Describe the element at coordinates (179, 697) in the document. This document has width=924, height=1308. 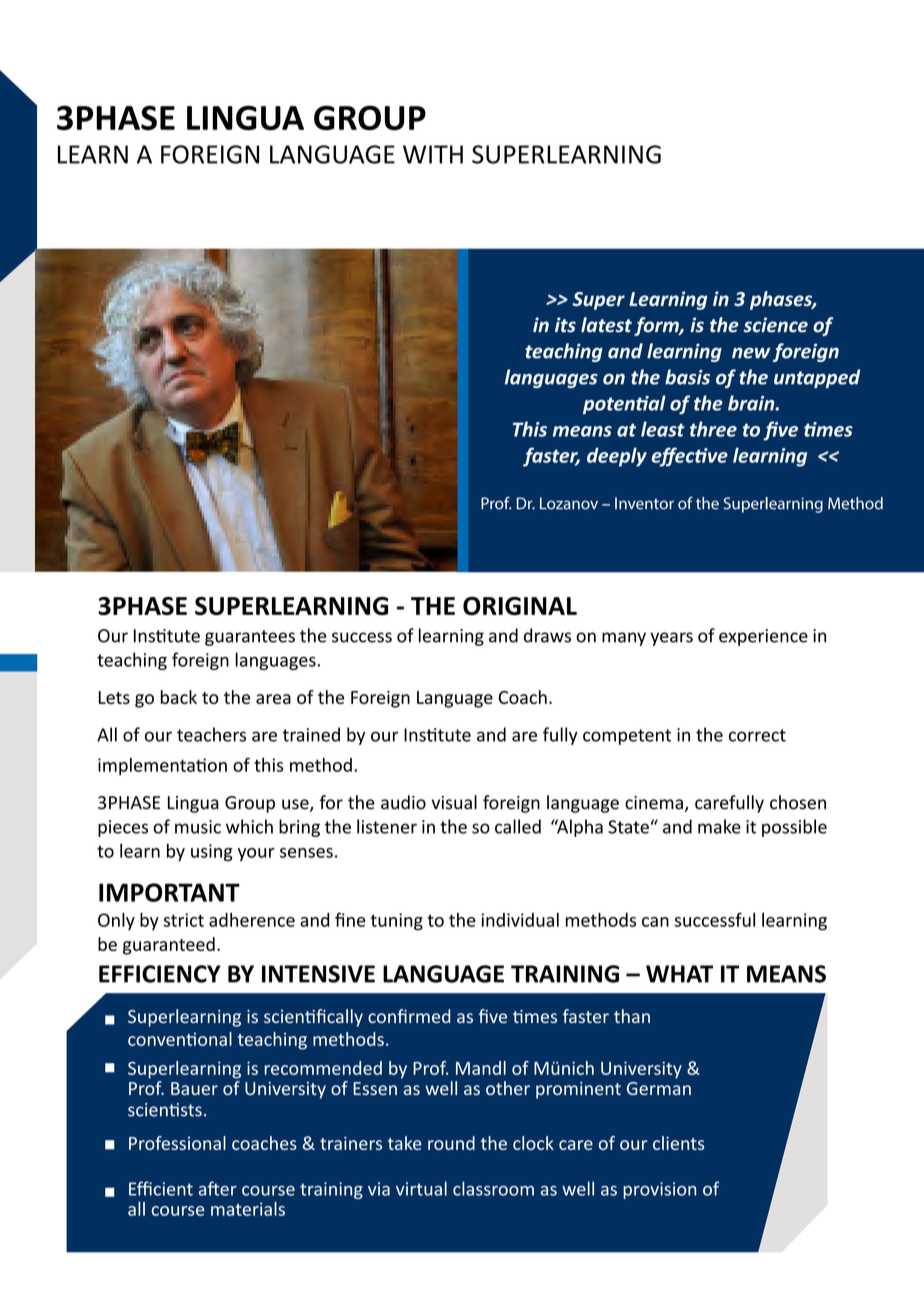
I see `back` at that location.
